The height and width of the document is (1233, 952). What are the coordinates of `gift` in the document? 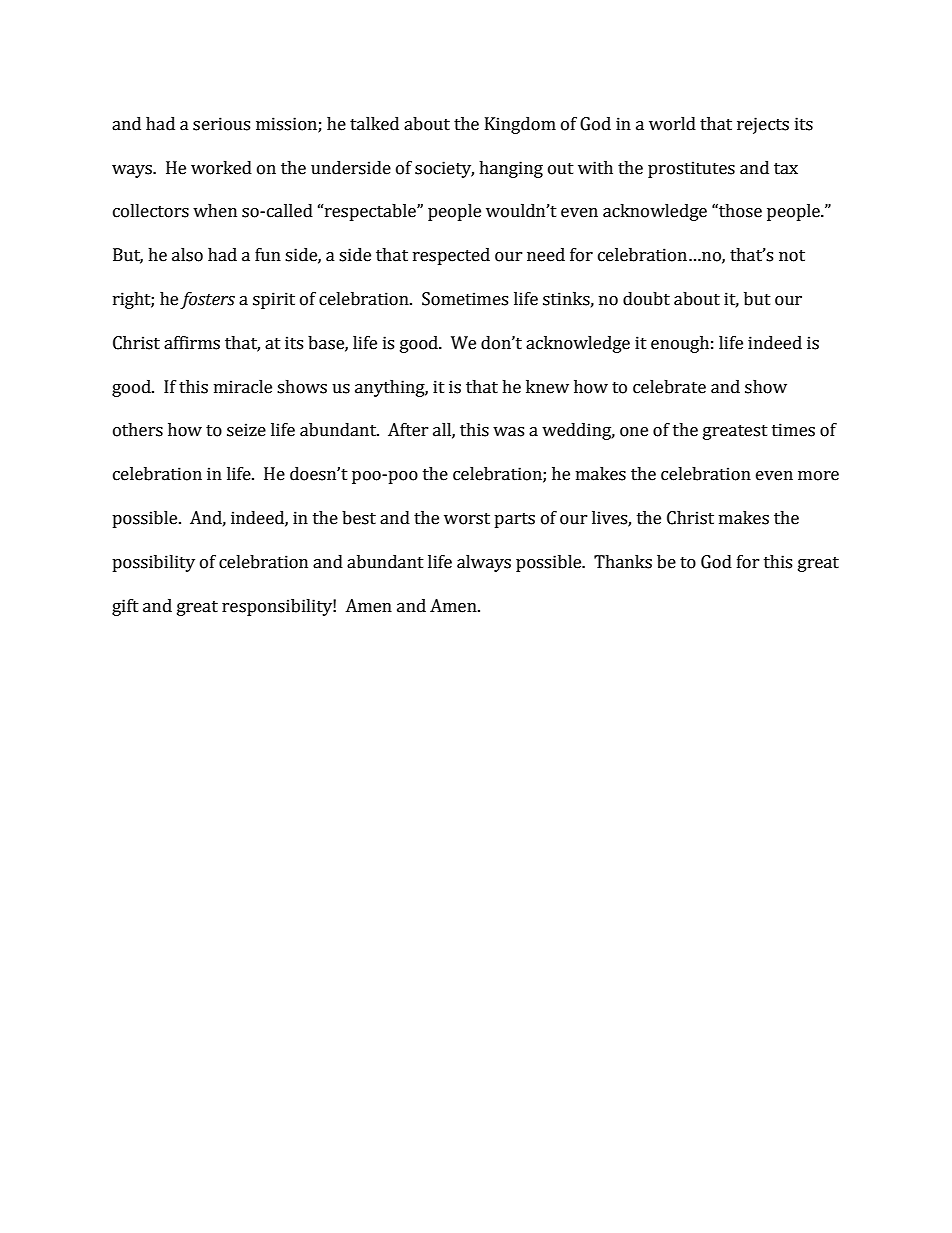 It's located at (125, 607).
